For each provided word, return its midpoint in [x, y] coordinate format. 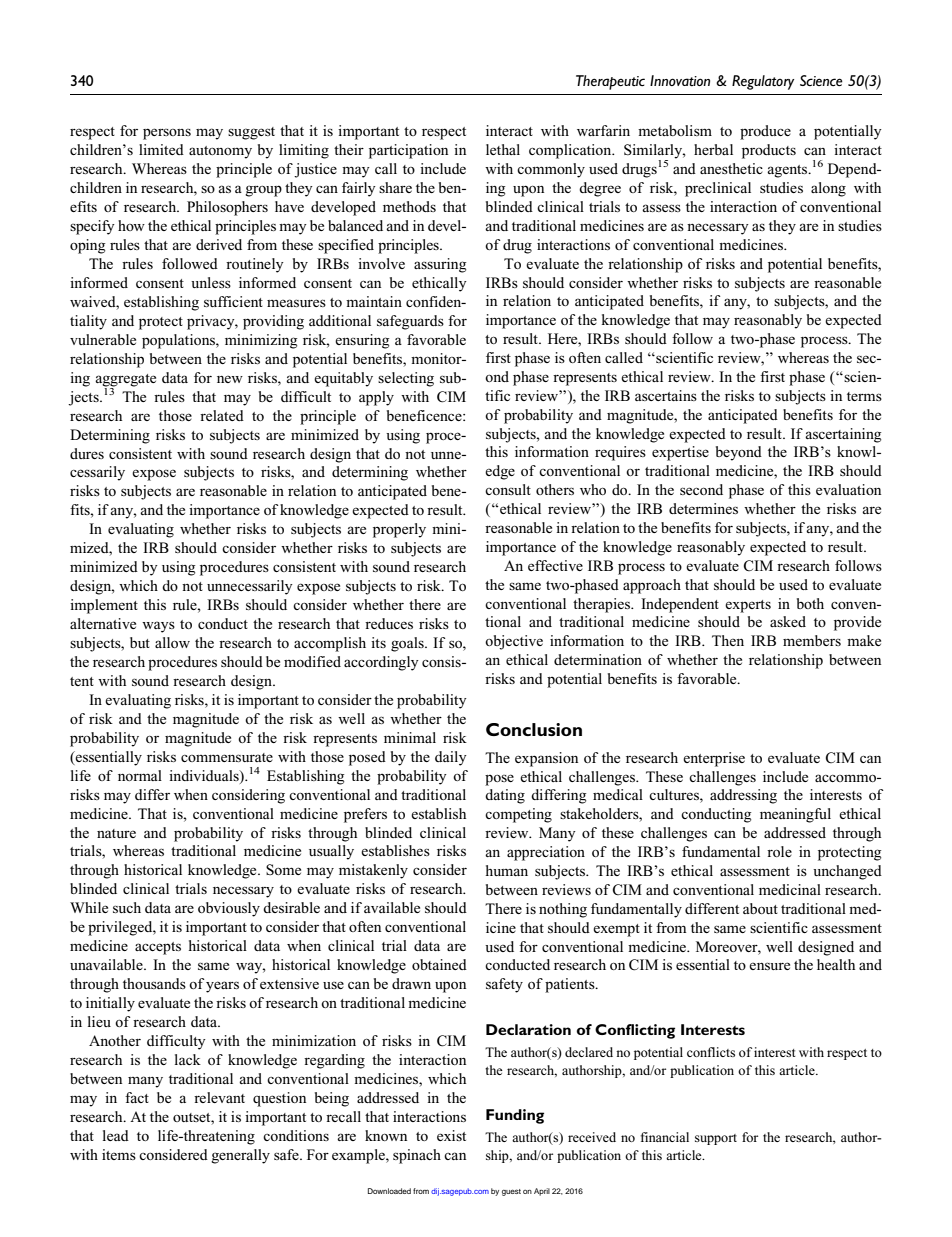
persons [167, 134]
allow [172, 642]
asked [788, 621]
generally [240, 1156]
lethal [503, 149]
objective [514, 642]
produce [765, 132]
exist [451, 1135]
